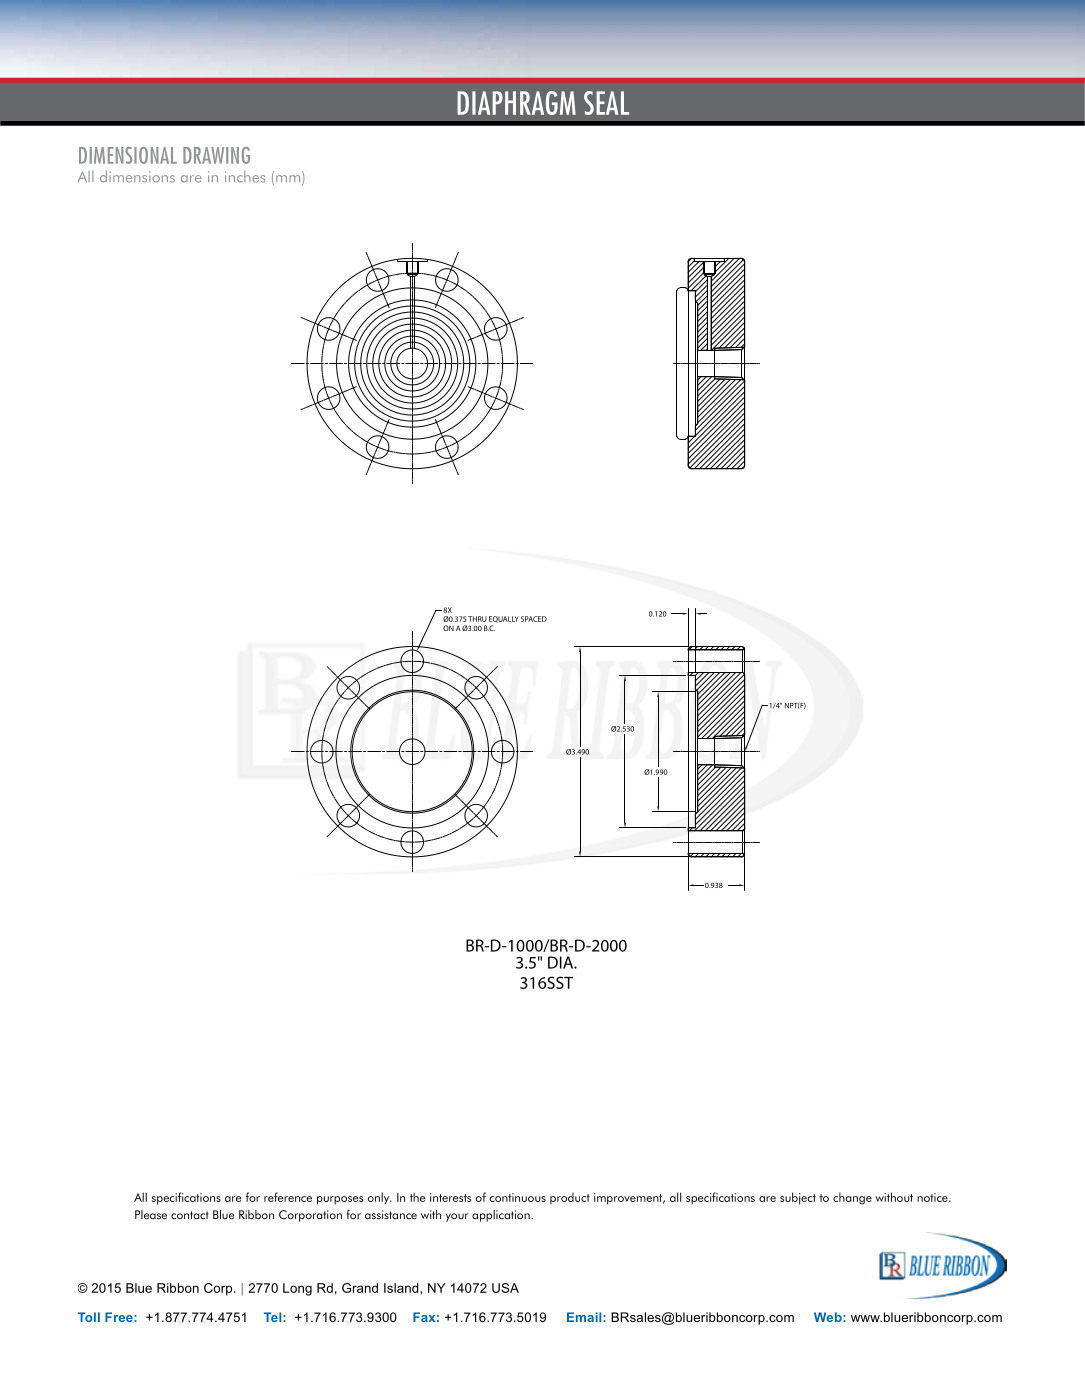  I want to click on contact, so click(190, 1215).
